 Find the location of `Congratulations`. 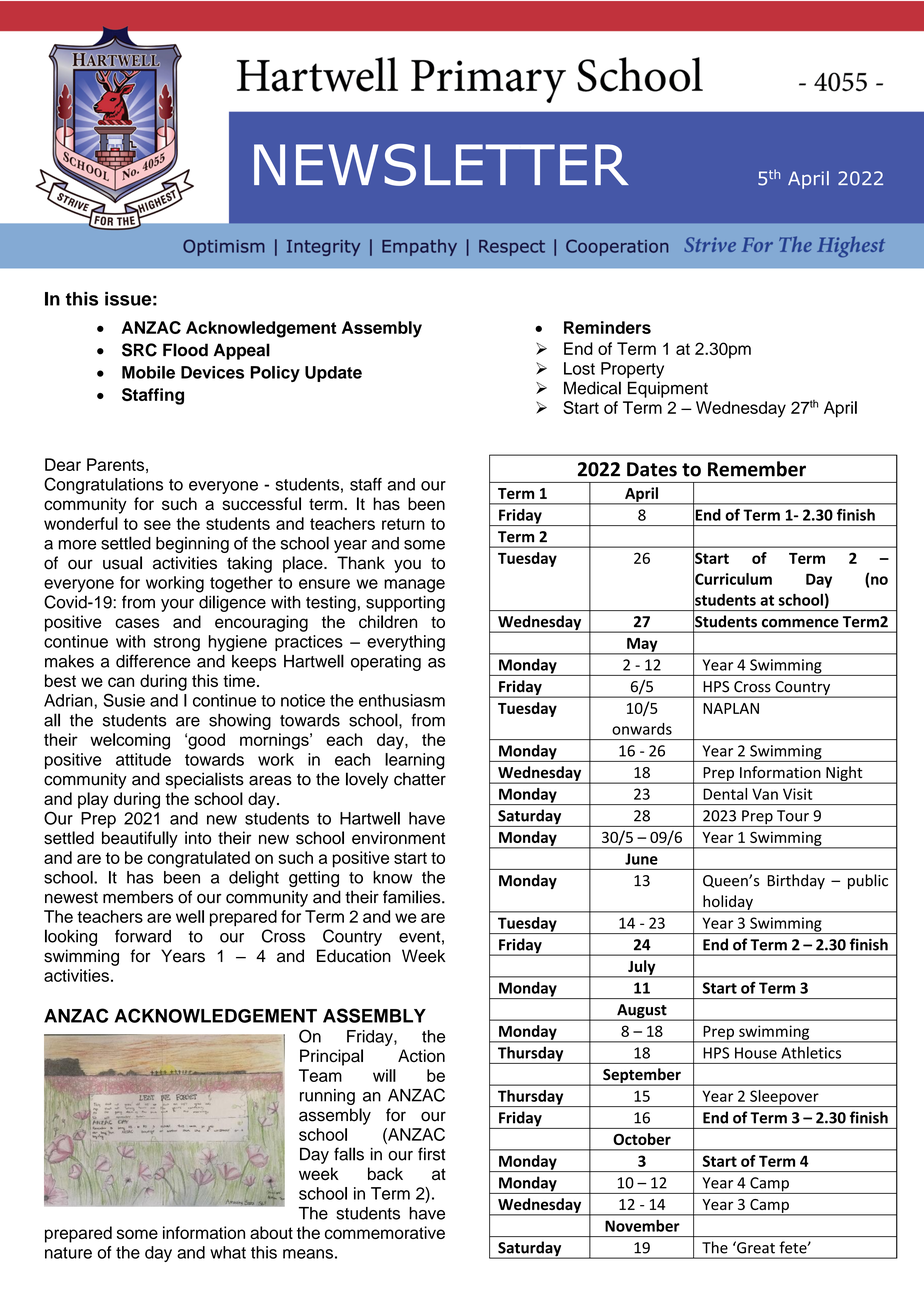

Congratulations is located at coordinates (103, 485).
